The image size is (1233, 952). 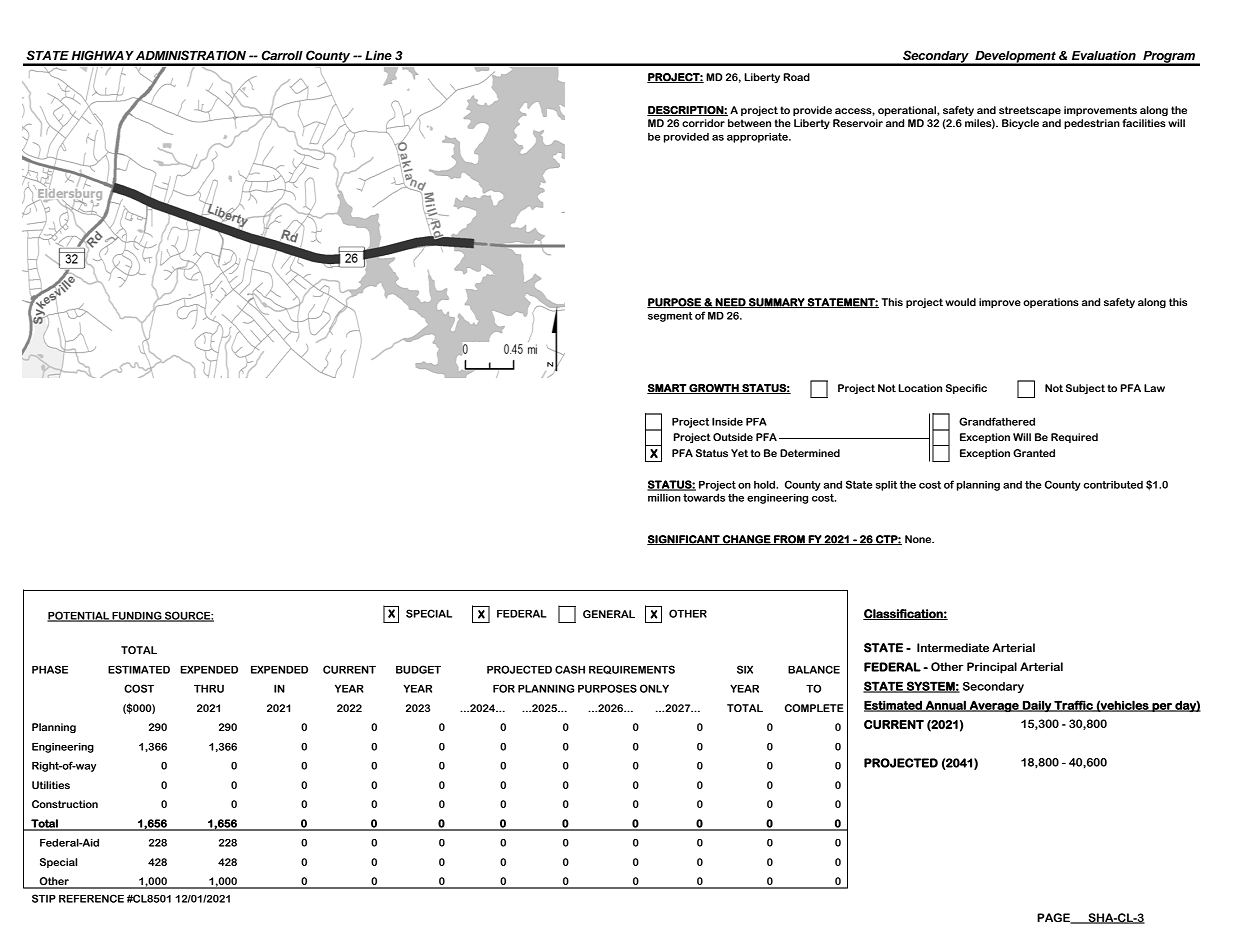 I want to click on segment, so click(x=670, y=317).
